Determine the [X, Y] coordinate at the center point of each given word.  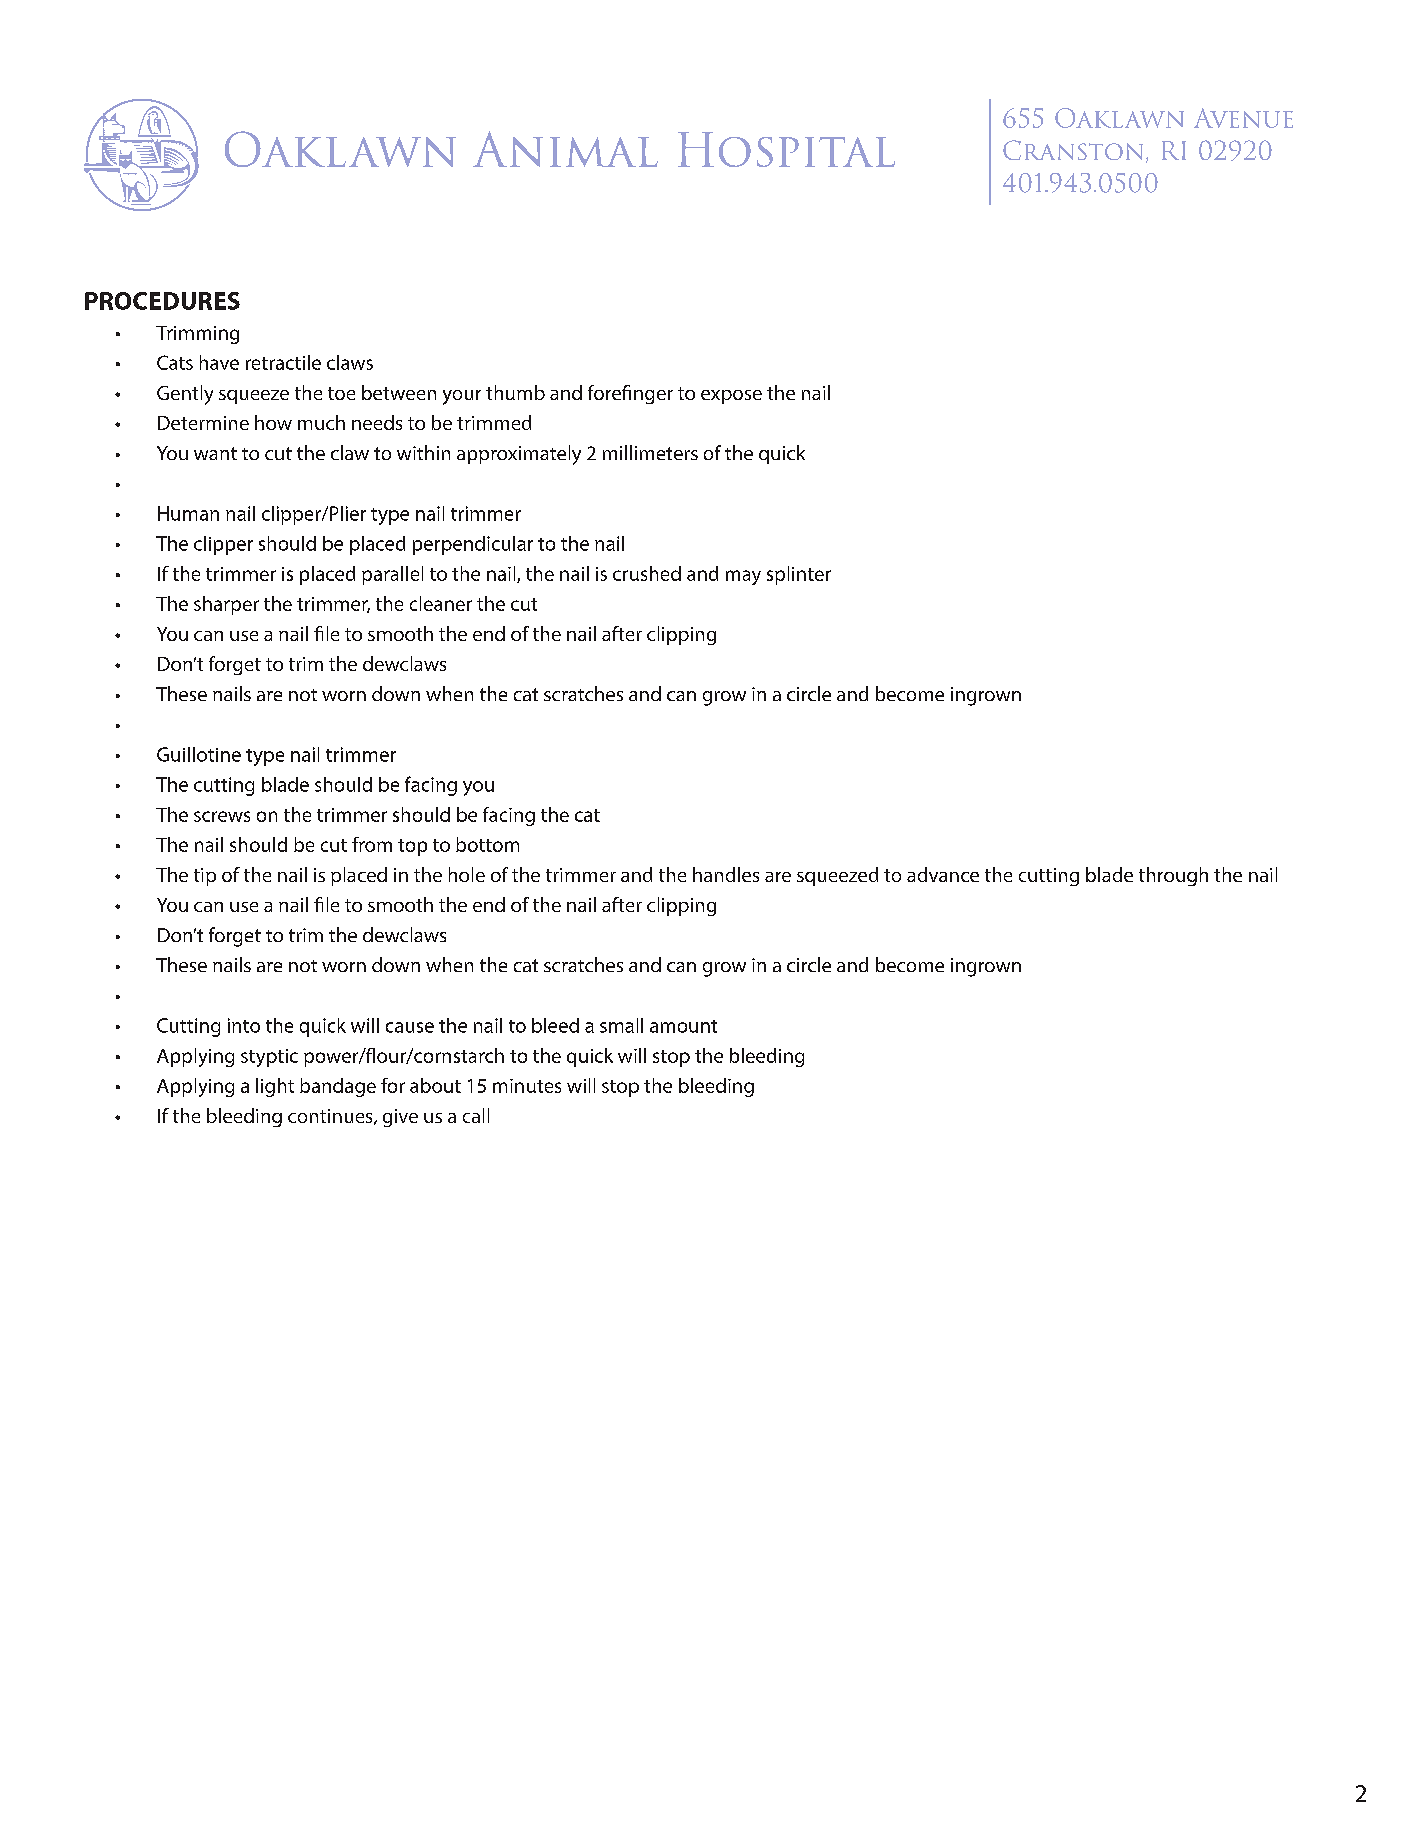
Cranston [1073, 150]
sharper [226, 605]
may [743, 577]
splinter [799, 575]
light [275, 1087]
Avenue [1243, 118]
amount [683, 1026]
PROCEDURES [162, 301]
